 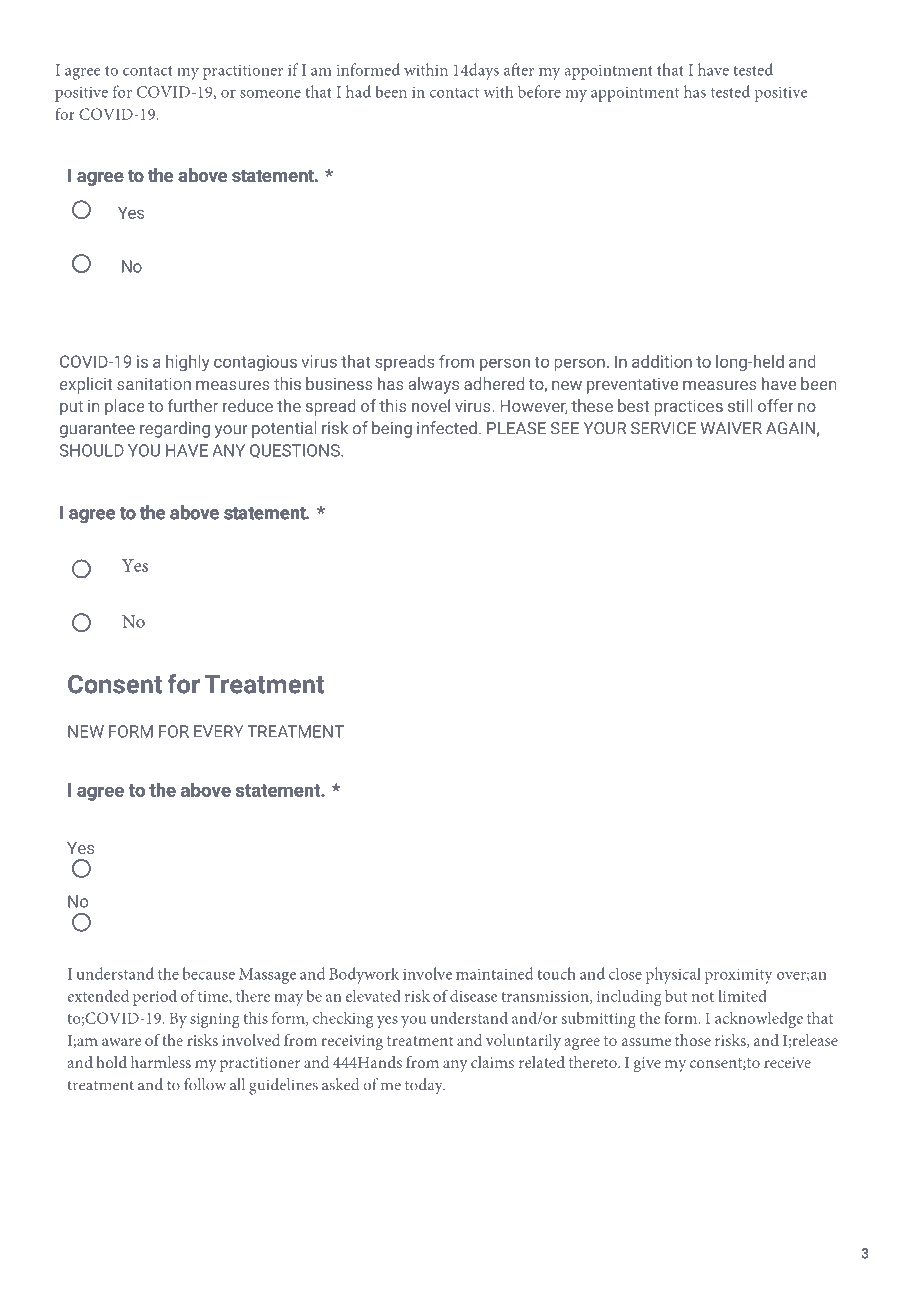 What do you see at coordinates (539, 91) in the screenshot?
I see `before` at bounding box center [539, 91].
